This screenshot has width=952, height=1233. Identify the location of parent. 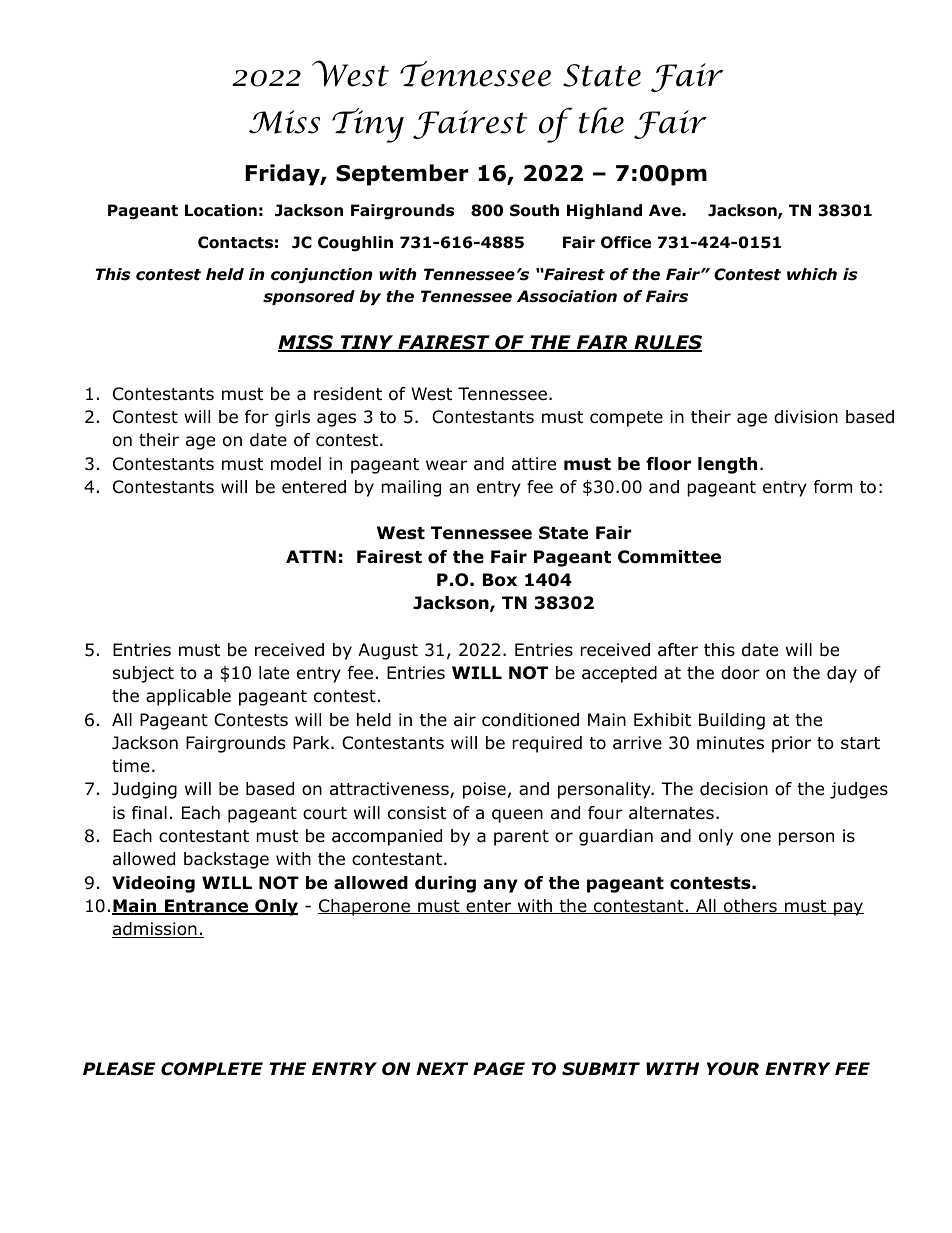
(521, 838).
